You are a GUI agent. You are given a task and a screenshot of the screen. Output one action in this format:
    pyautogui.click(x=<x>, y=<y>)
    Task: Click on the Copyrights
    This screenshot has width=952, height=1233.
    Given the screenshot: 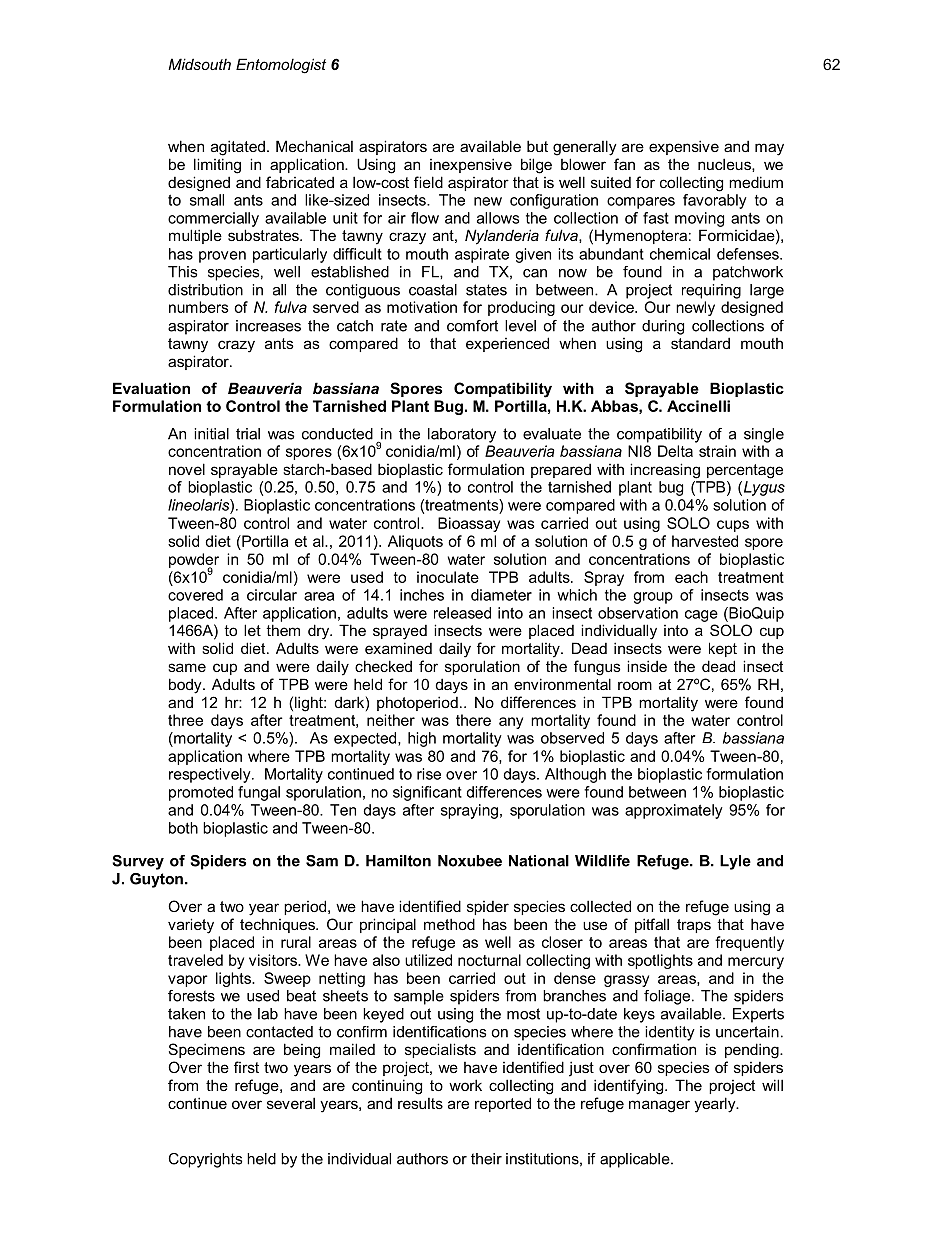 What is the action you would take?
    pyautogui.click(x=205, y=1160)
